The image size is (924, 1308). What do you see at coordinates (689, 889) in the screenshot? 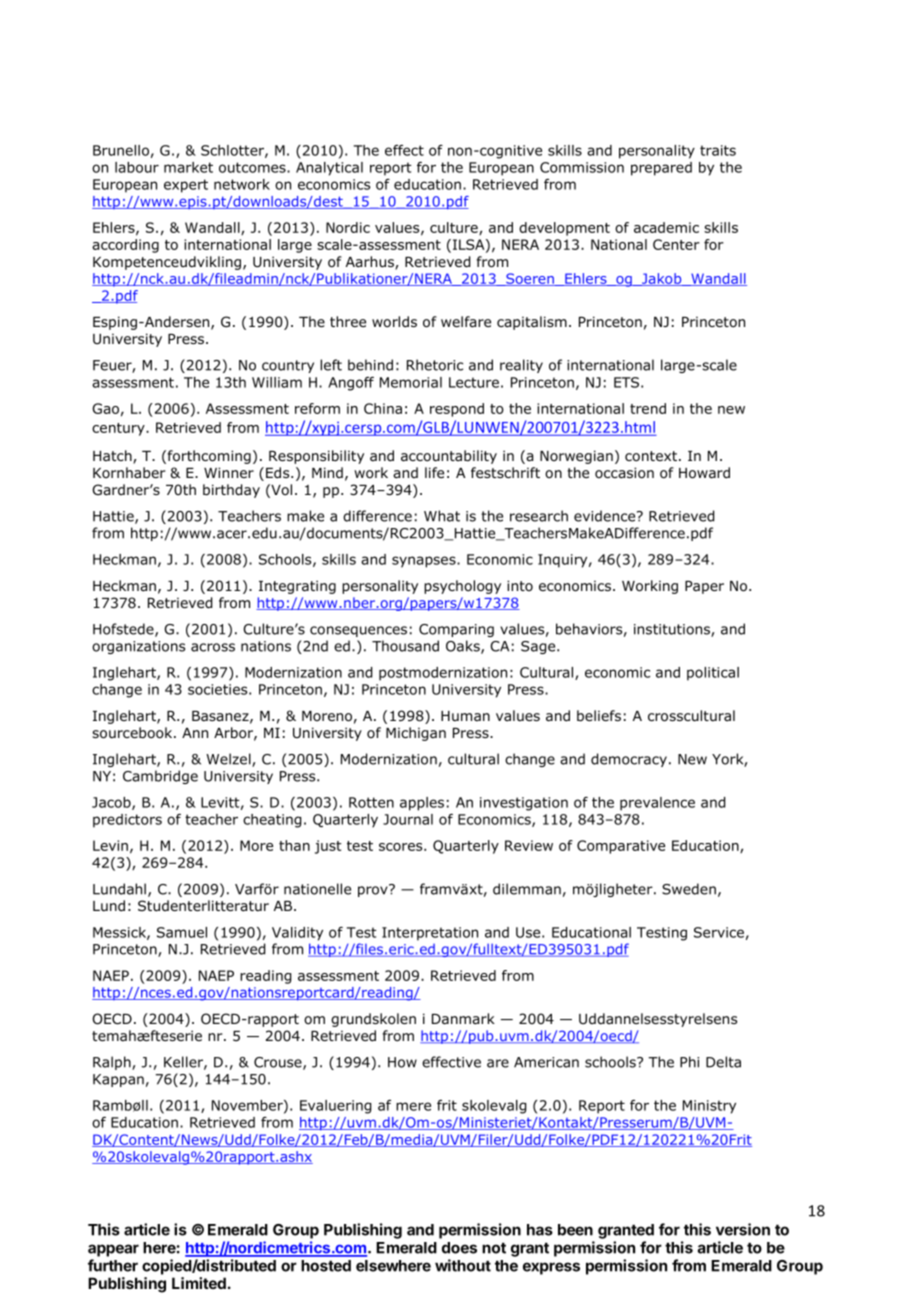
I see `Sweden` at bounding box center [689, 889].
